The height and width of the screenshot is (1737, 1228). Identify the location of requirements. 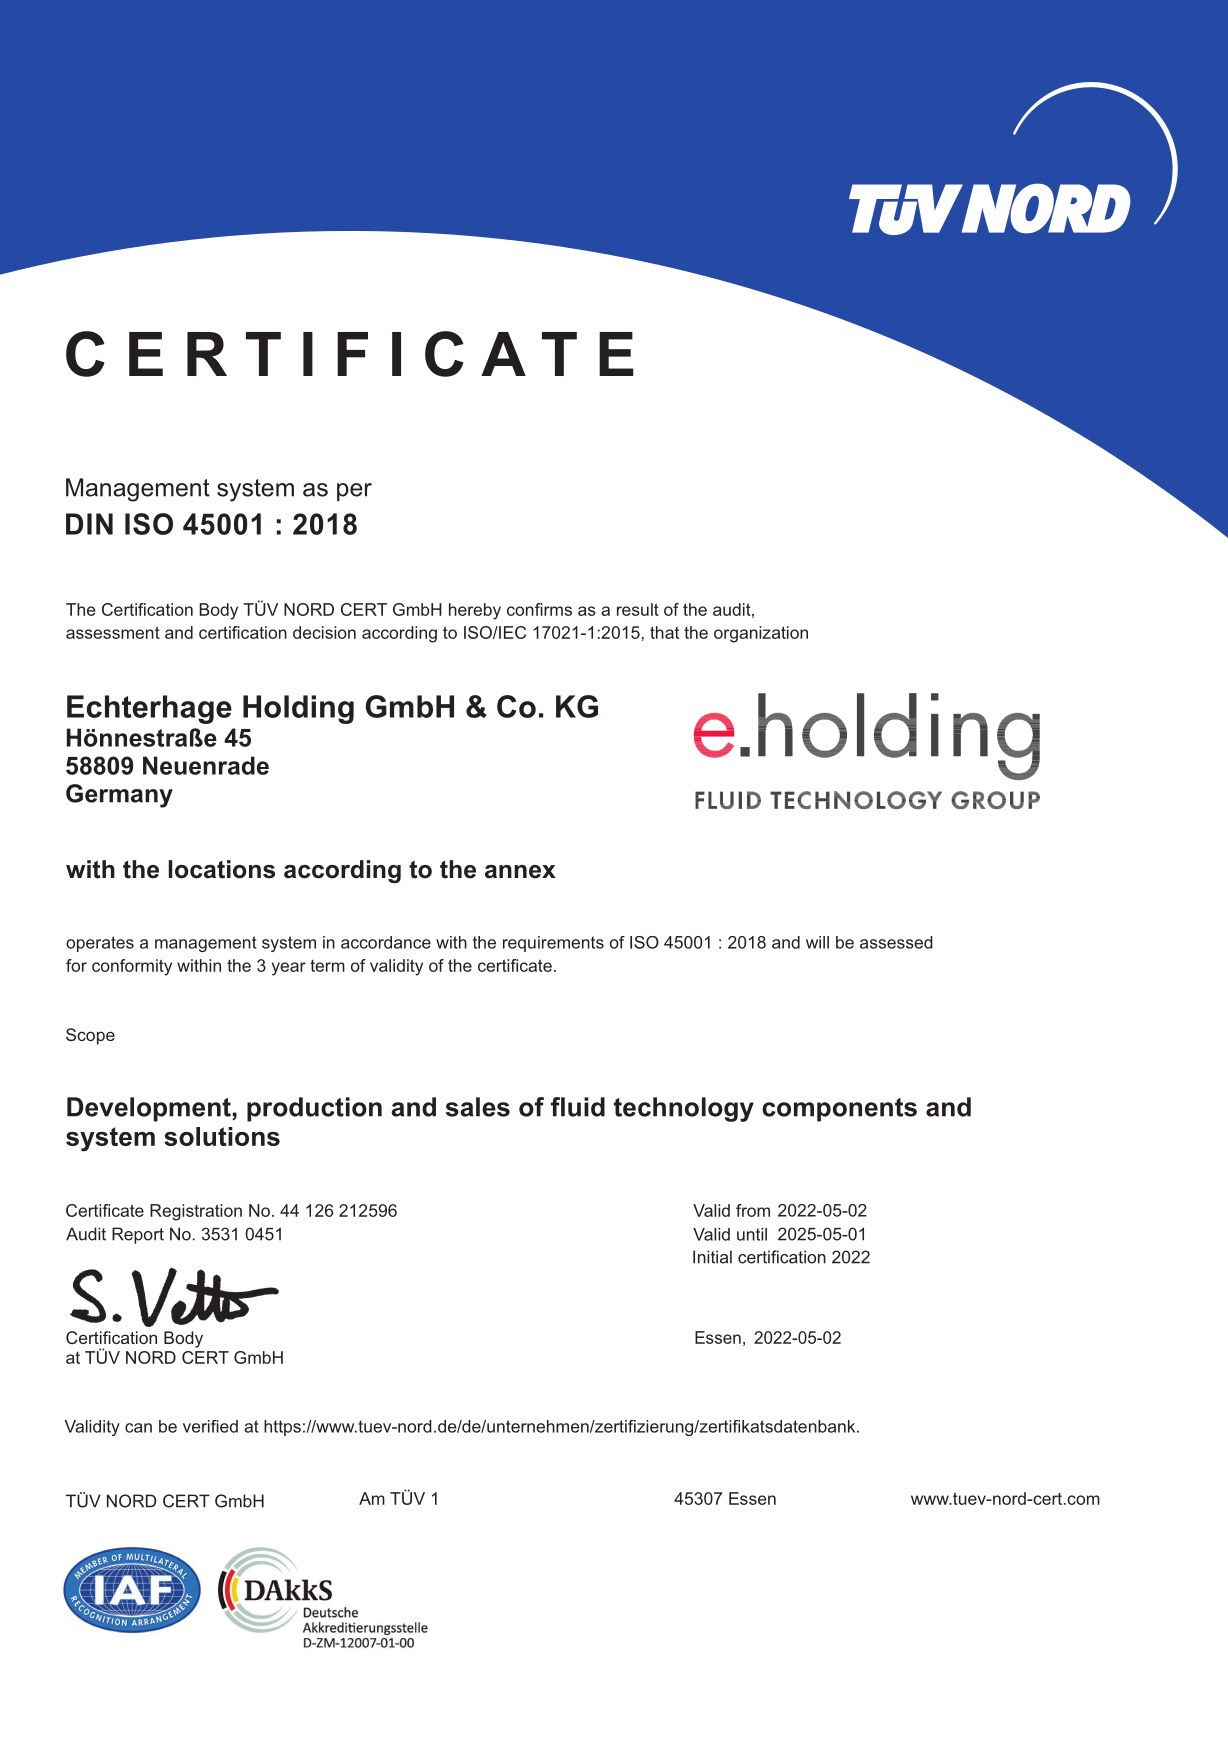
(553, 944).
